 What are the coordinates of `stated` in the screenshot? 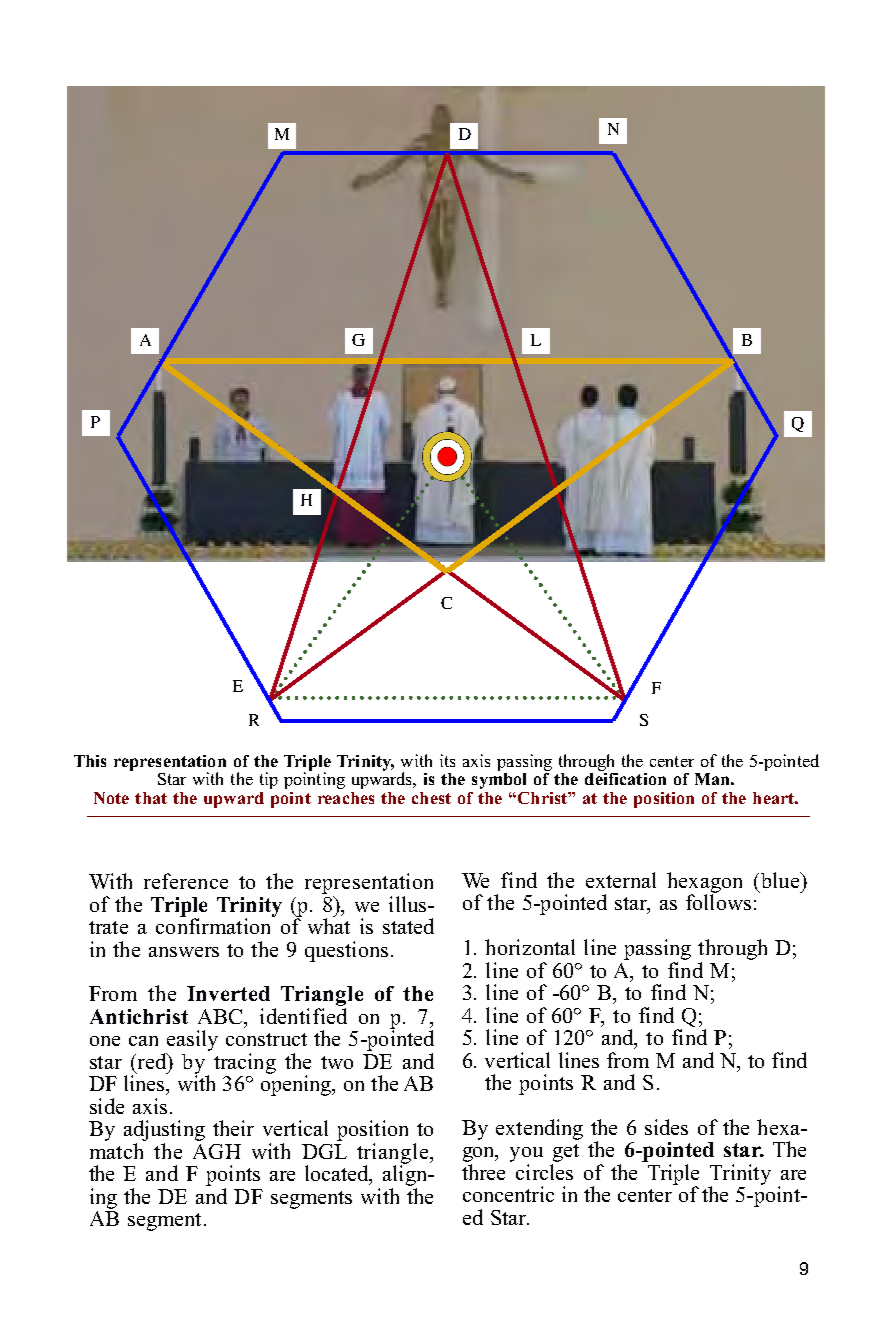 It's located at (408, 926).
